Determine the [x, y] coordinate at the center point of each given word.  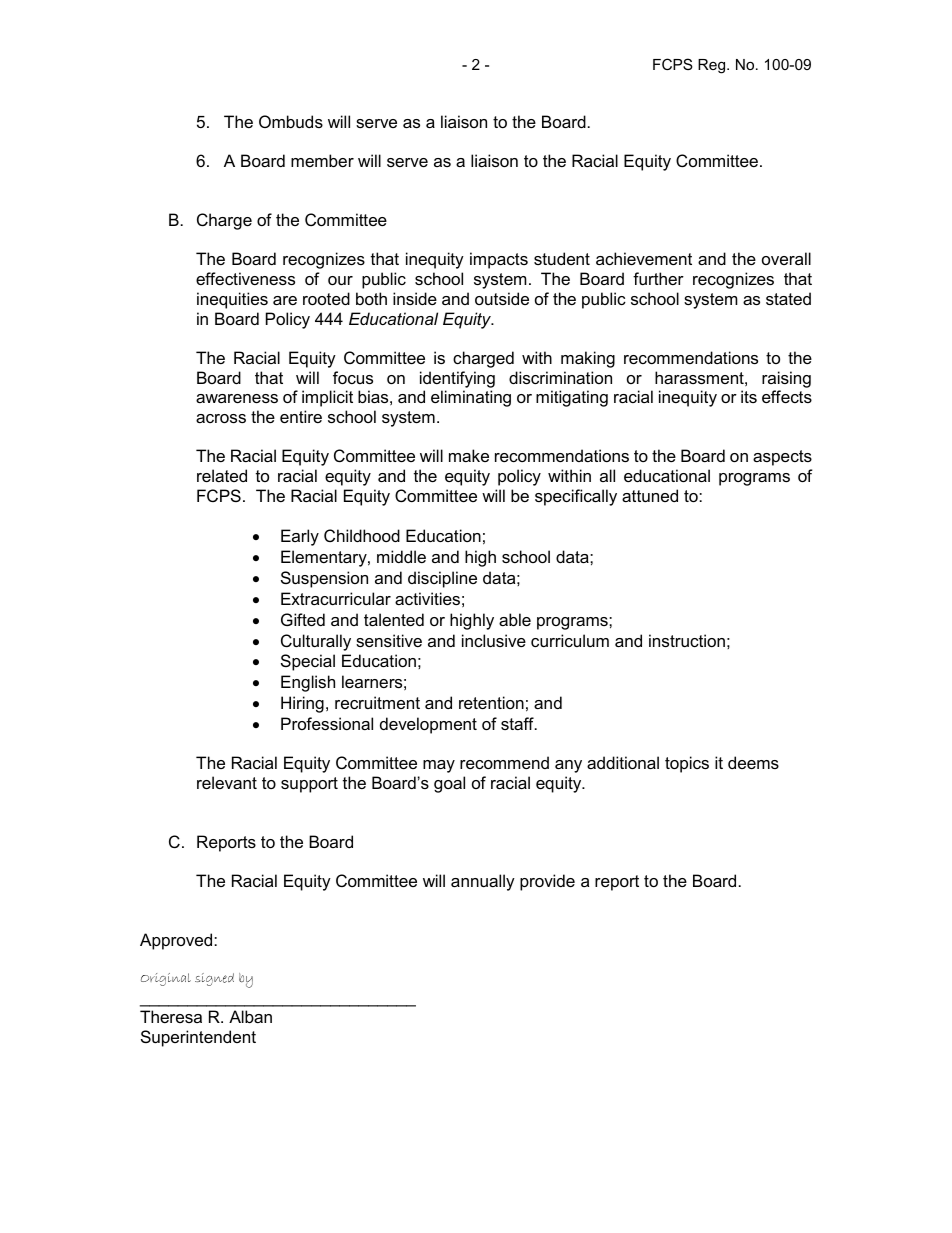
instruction [687, 640]
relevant [227, 782]
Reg [713, 66]
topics [687, 764]
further [658, 278]
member [322, 160]
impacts [499, 260]
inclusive [494, 640]
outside [502, 298]
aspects [782, 458]
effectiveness [245, 278]
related [222, 475]
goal [449, 784]
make [469, 455]
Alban [250, 1016]
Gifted [303, 619]
